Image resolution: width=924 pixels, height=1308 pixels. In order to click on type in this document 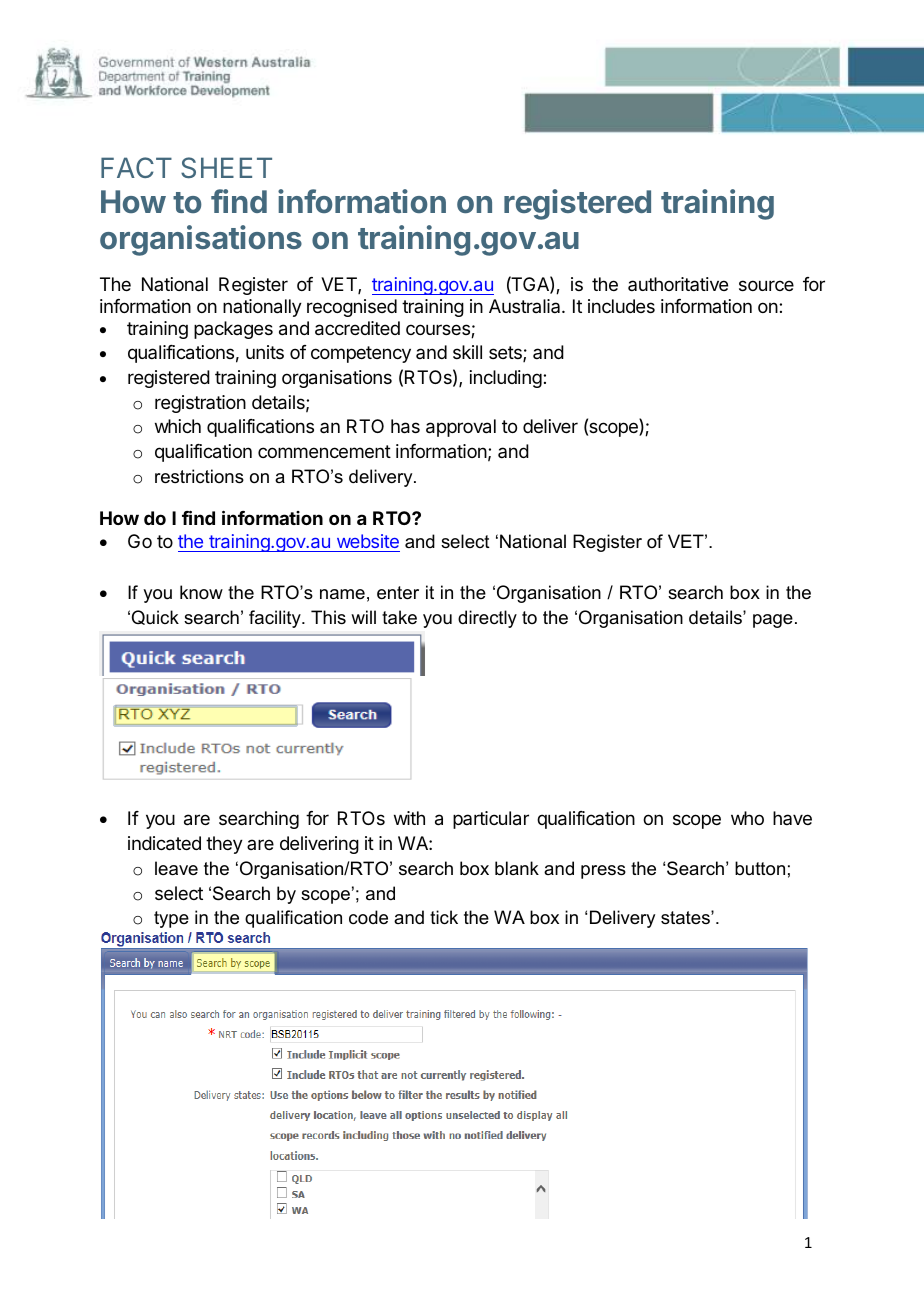, I will do `click(171, 919)`.
